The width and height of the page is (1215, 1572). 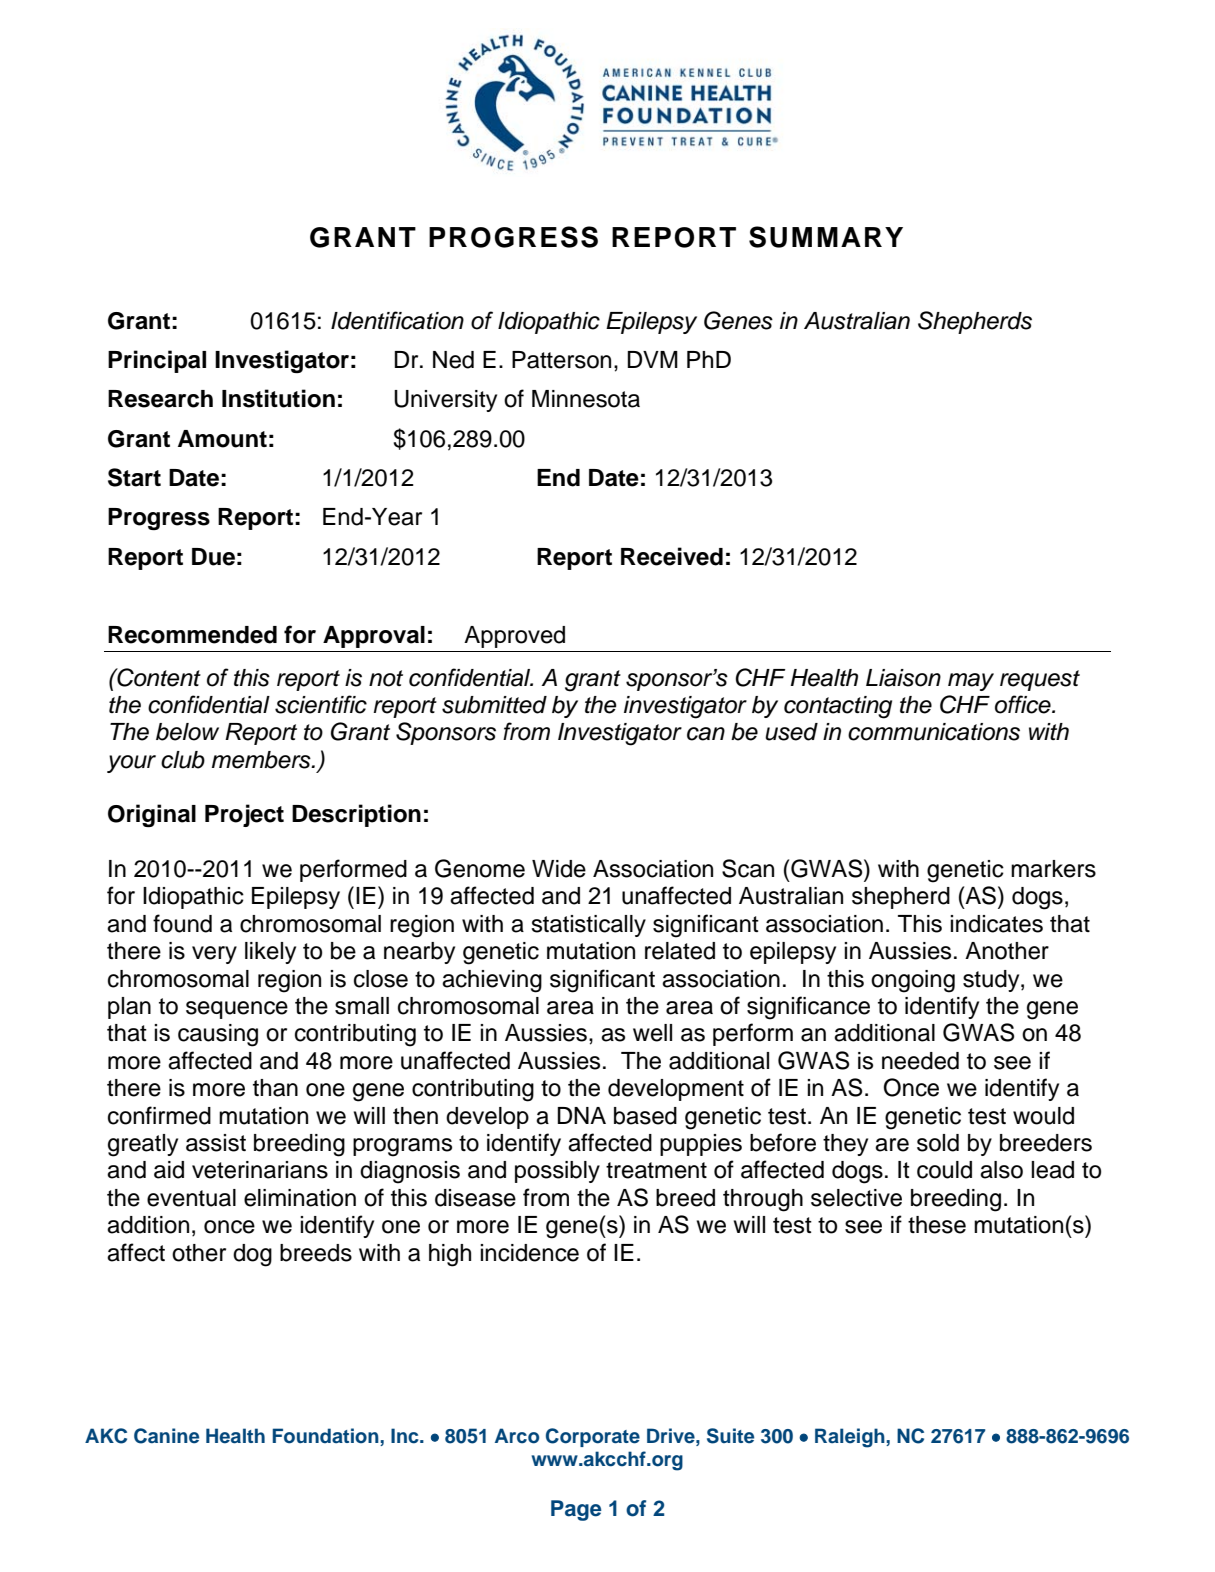 I want to click on Corporate, so click(x=593, y=1437).
